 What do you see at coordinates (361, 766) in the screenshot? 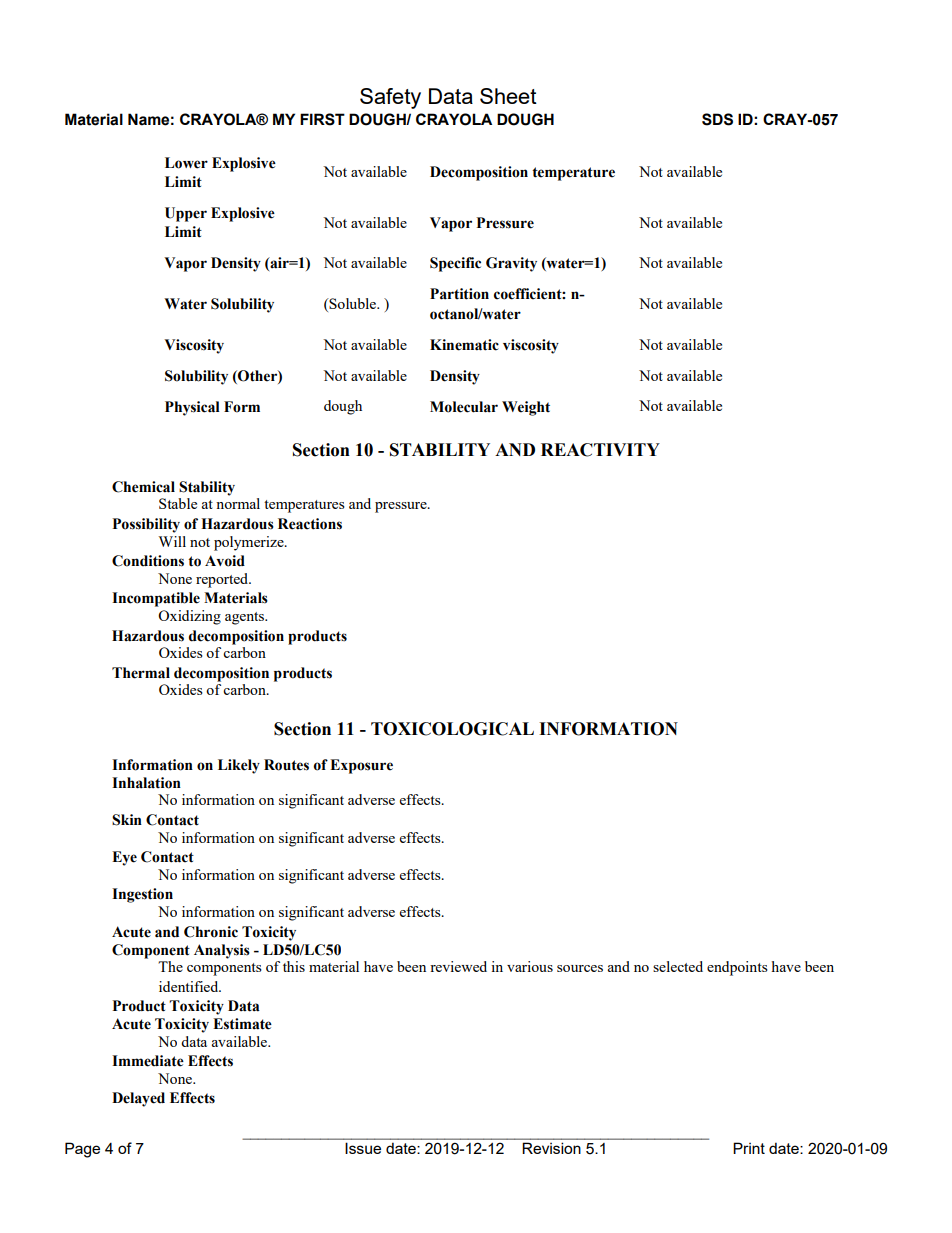
I see `Exposure` at bounding box center [361, 766].
